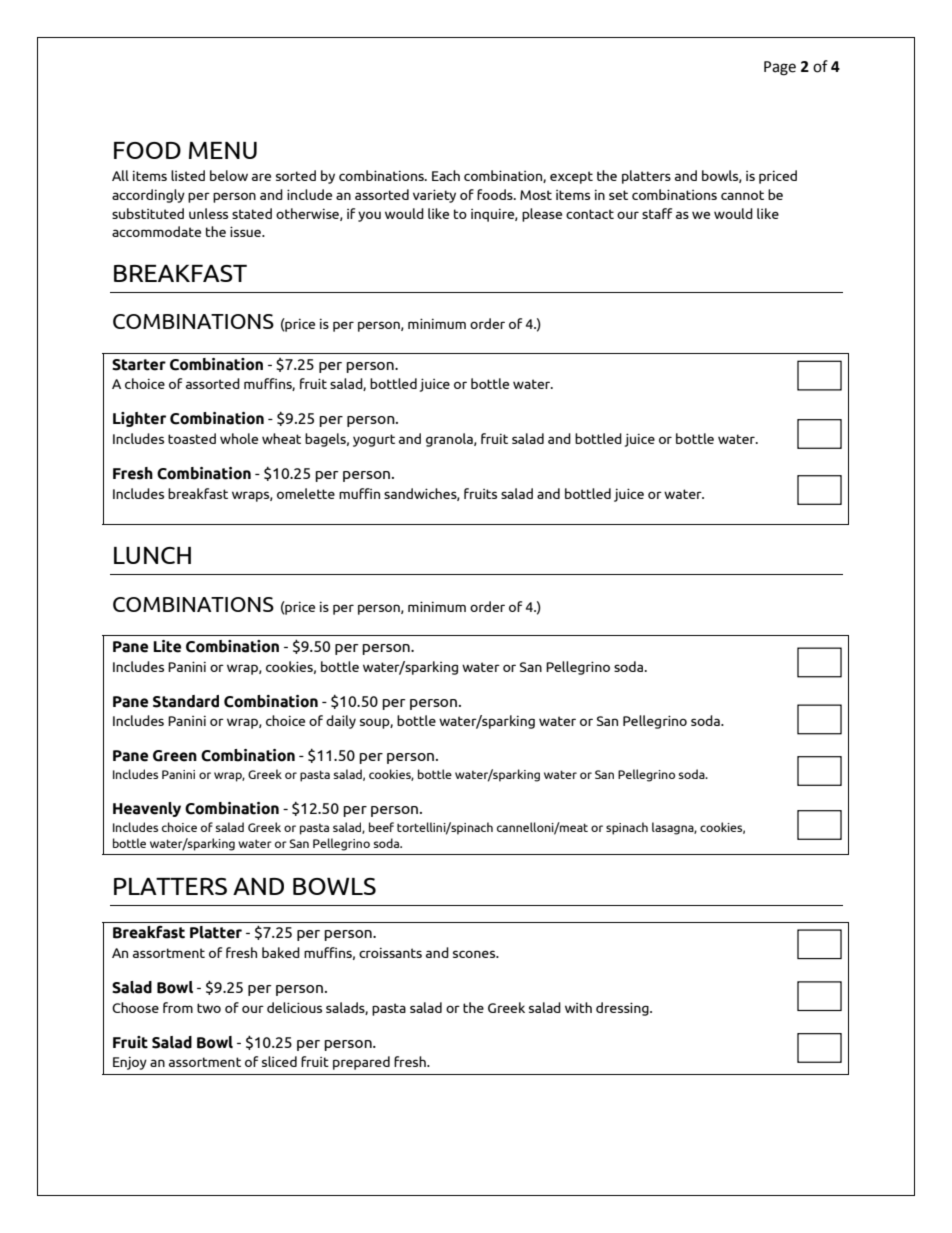 This screenshot has height=1233, width=952. What do you see at coordinates (341, 722) in the screenshot?
I see `daily` at bounding box center [341, 722].
